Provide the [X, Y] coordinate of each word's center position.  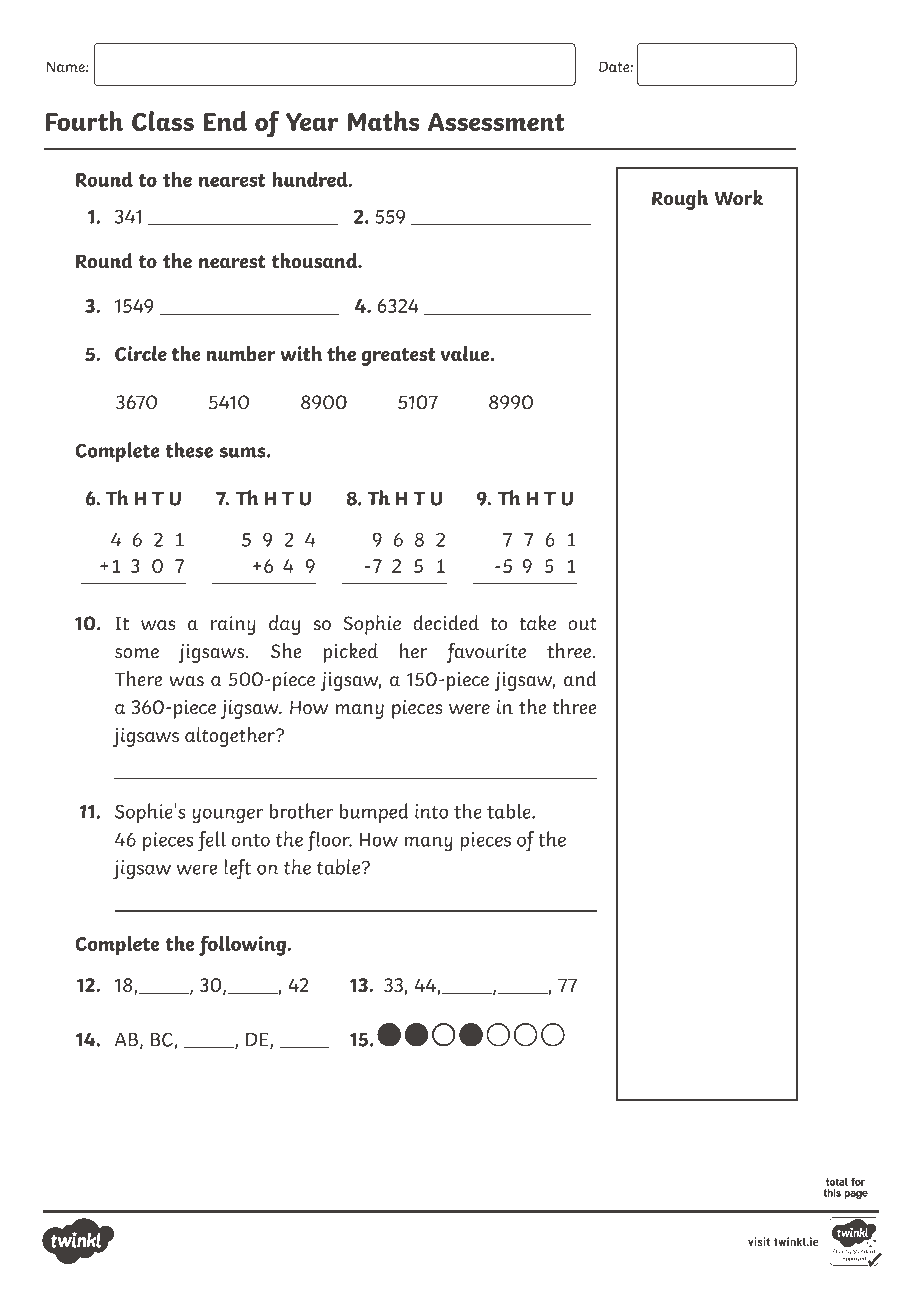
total [837, 1182]
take [537, 623]
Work [738, 198]
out [582, 624]
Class [163, 121]
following [242, 945]
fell [212, 841]
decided [446, 623]
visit [759, 1241]
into [431, 811]
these [189, 450]
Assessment [496, 122]
